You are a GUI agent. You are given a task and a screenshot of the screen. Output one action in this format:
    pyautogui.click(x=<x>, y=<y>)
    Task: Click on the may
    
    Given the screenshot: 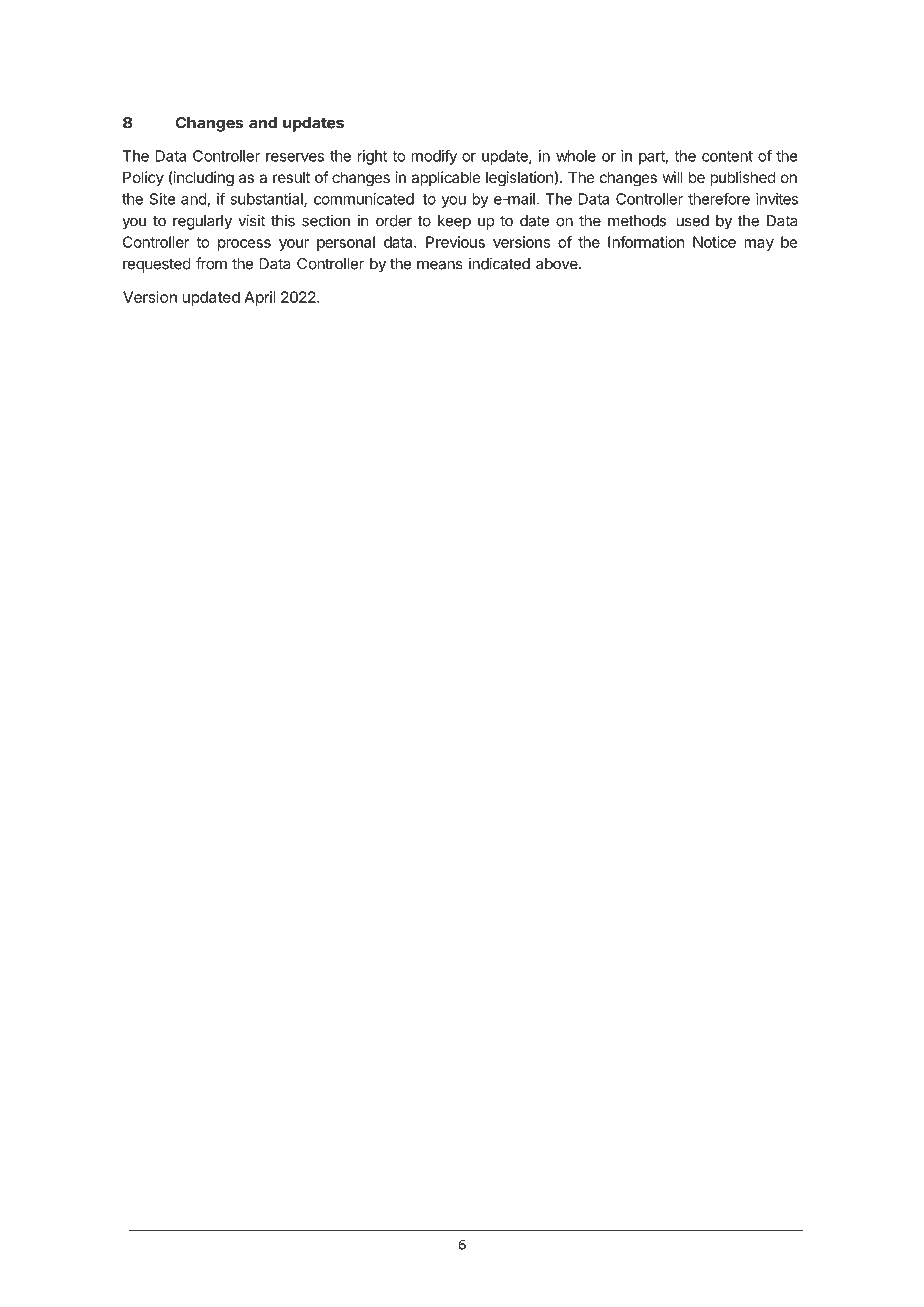 What is the action you would take?
    pyautogui.click(x=759, y=245)
